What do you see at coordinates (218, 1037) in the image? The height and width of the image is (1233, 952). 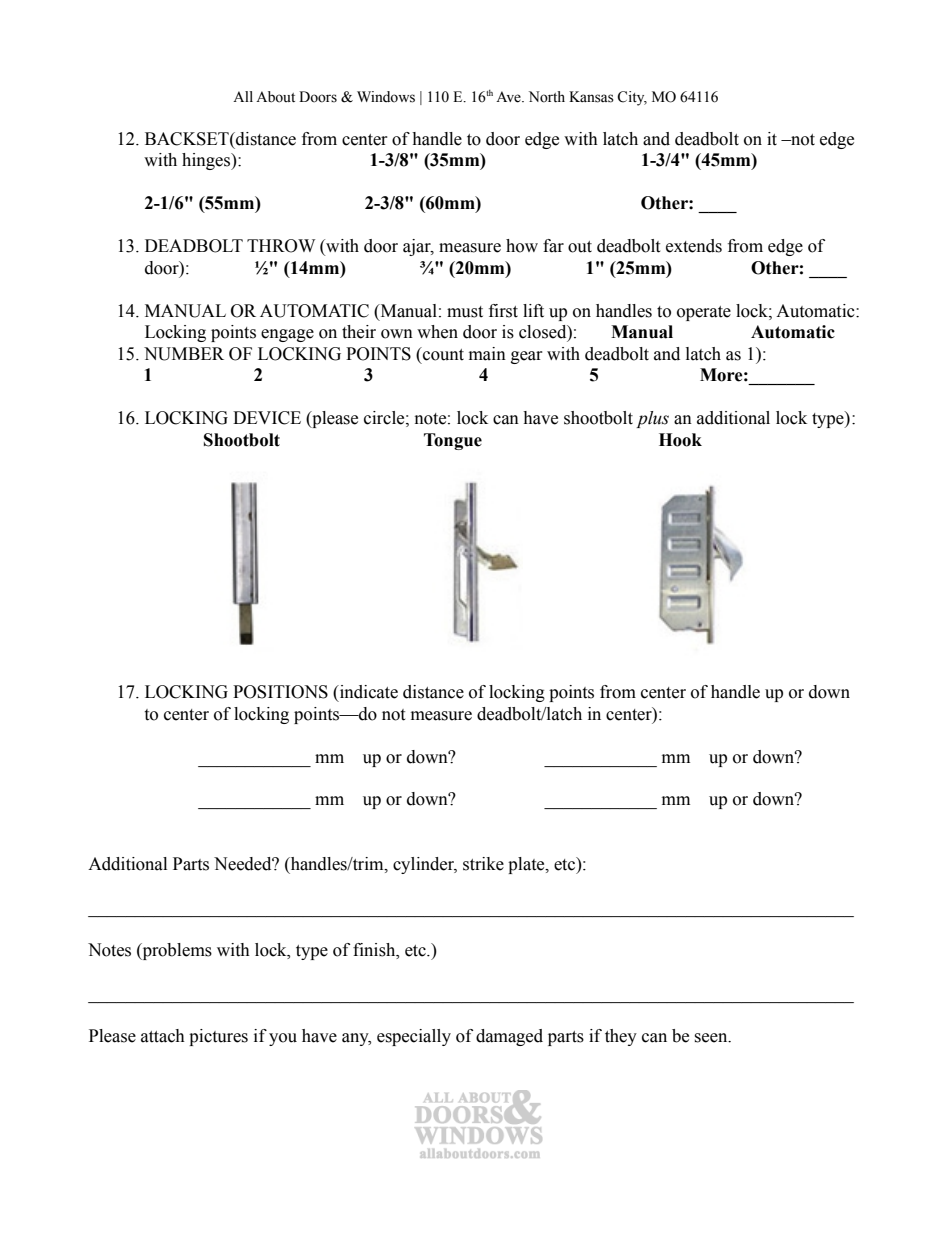 I see `pictures` at bounding box center [218, 1037].
